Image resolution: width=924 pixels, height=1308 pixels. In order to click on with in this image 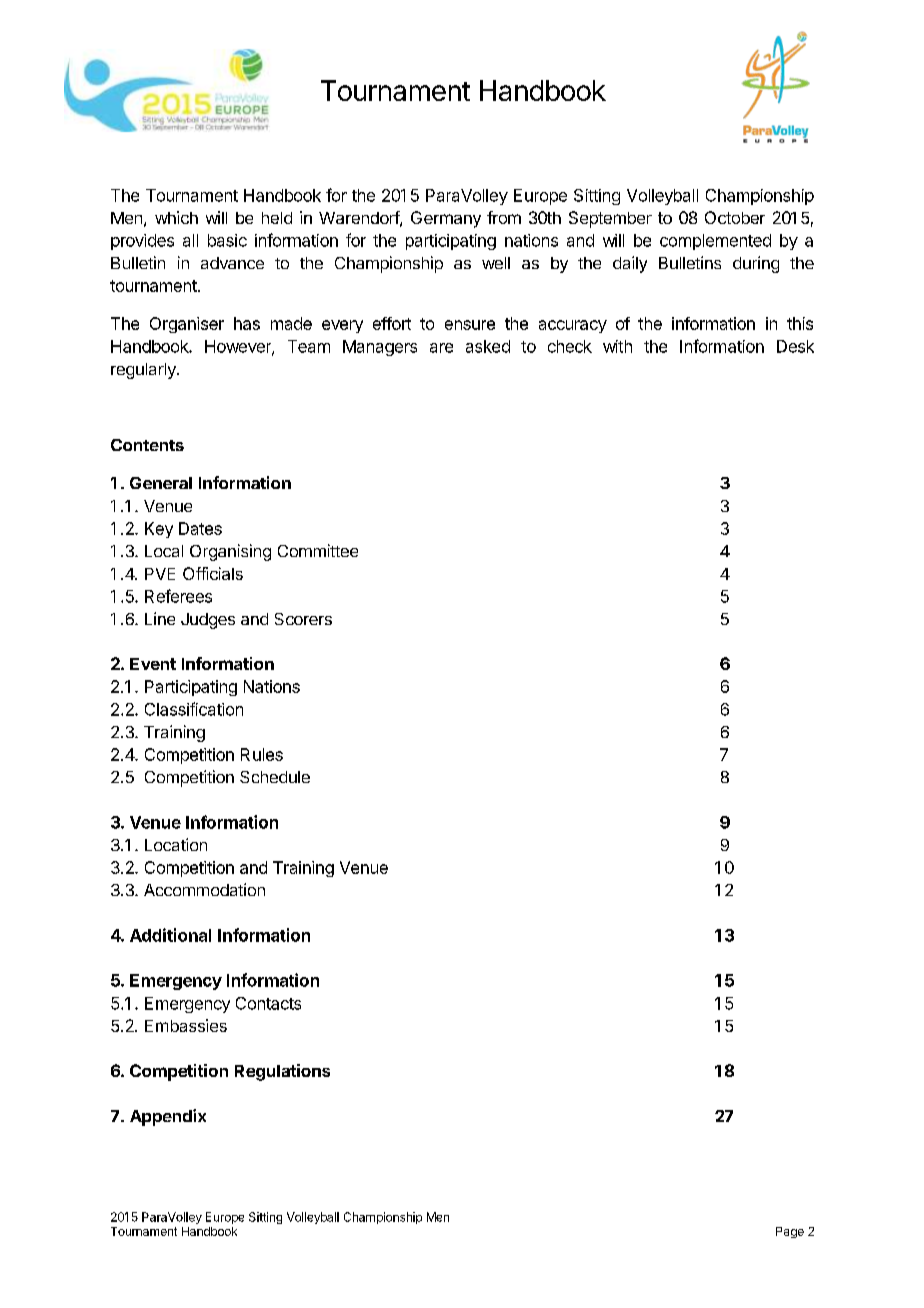, I will do `click(617, 346)`.
